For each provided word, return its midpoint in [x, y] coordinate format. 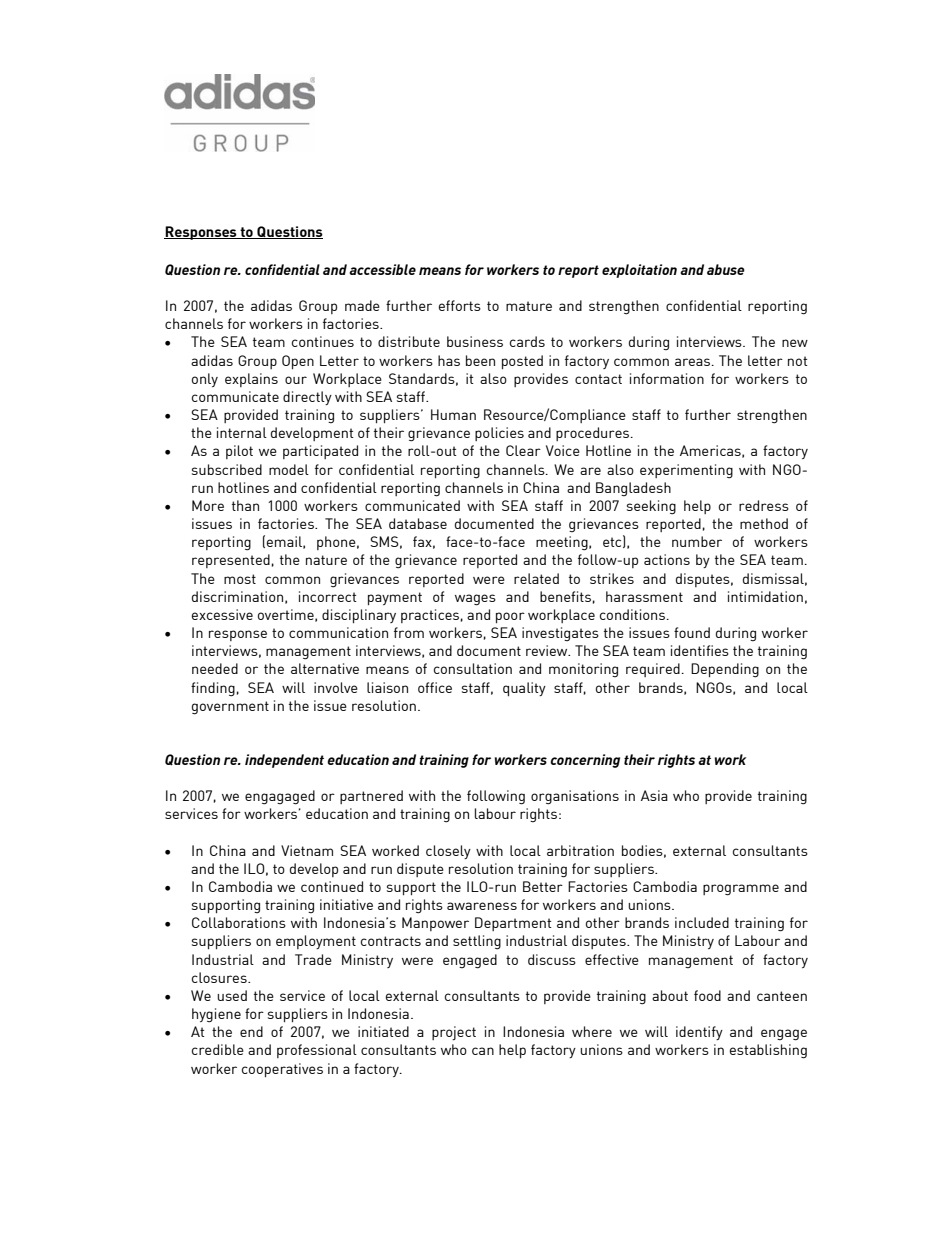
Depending [725, 670]
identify [699, 1033]
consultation [473, 668]
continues [323, 341]
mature [529, 306]
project [454, 1033]
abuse [726, 269]
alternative [325, 668]
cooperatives [282, 1070]
